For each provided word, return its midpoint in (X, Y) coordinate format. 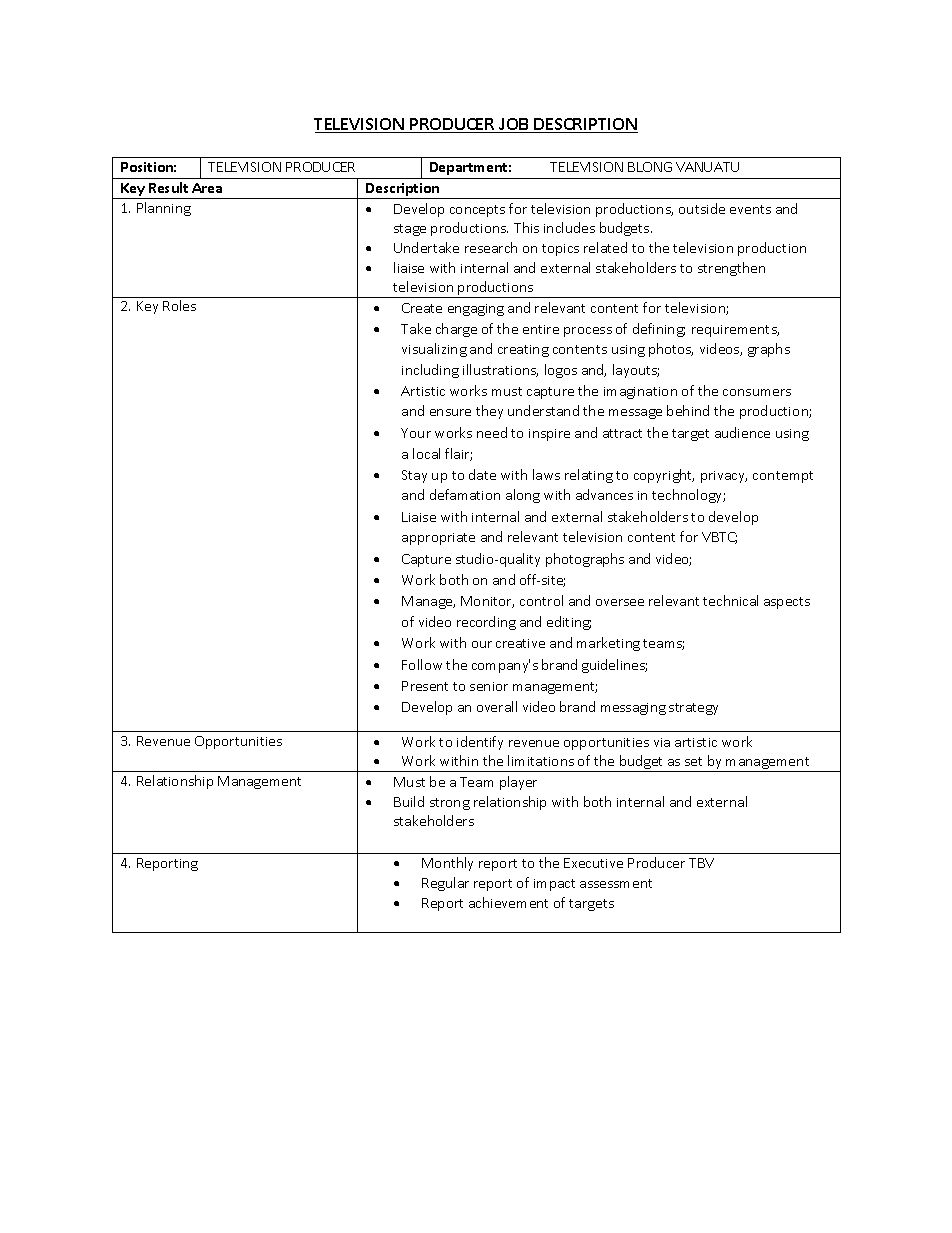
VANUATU (707, 167)
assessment (616, 883)
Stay (414, 476)
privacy (724, 477)
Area (207, 188)
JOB (514, 125)
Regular (445, 884)
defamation (465, 494)
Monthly (447, 864)
